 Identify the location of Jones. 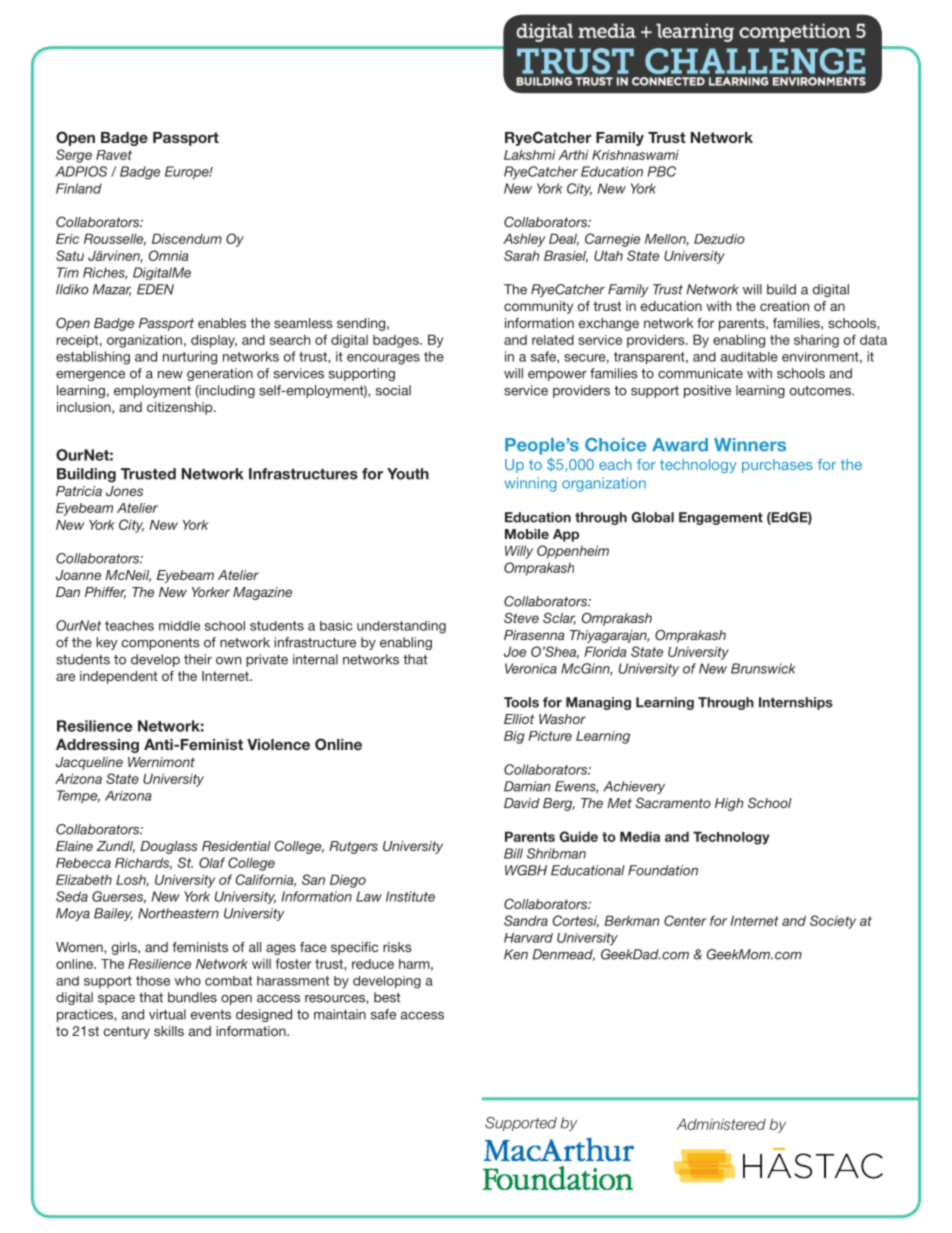
(124, 491).
